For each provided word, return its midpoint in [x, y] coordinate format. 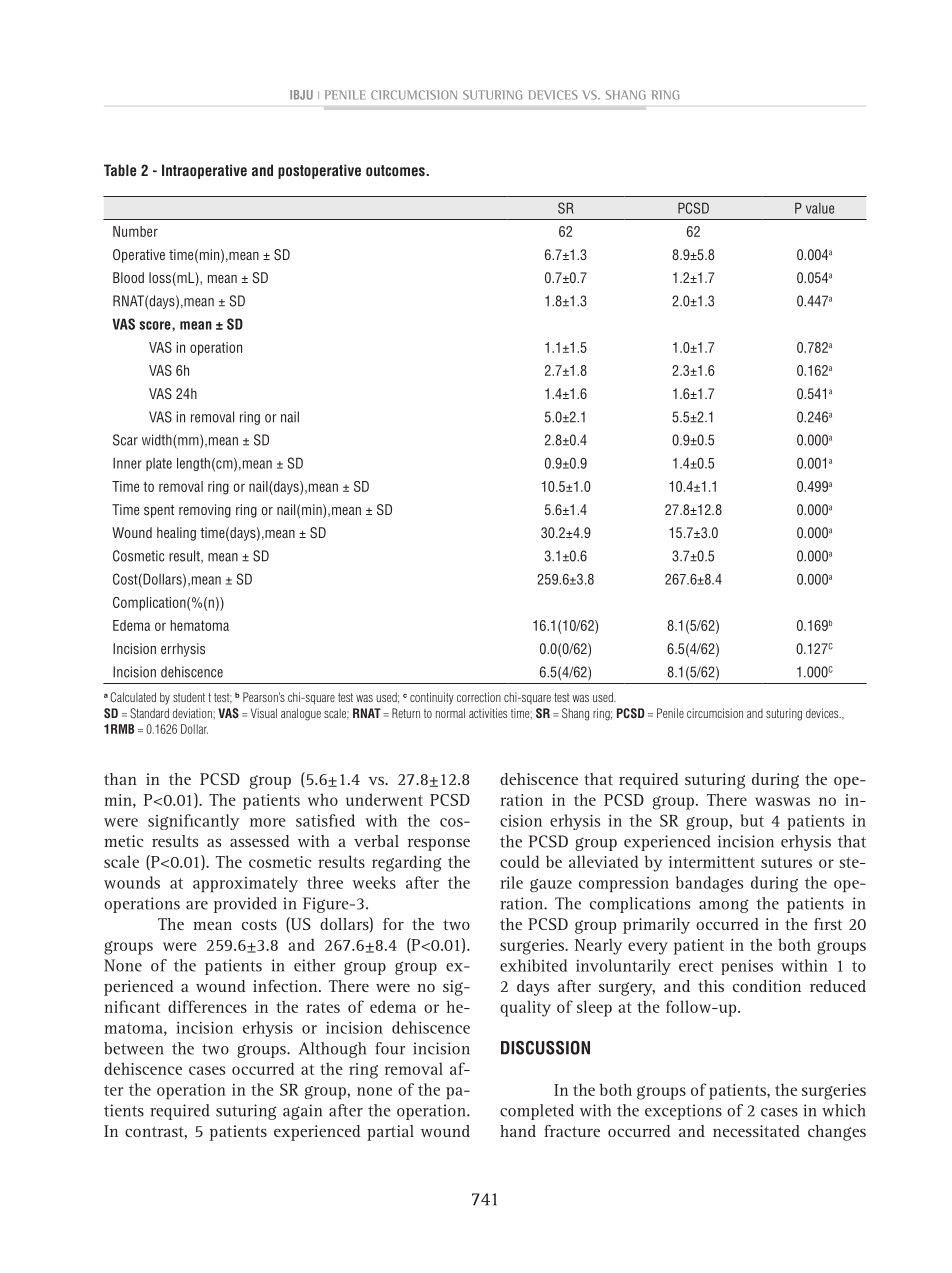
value [820, 208]
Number [135, 231]
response [439, 845]
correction [479, 697]
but [752, 820]
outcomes [395, 170]
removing [205, 511]
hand [518, 1131]
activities [488, 713]
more [268, 822]
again [302, 1112]
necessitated [756, 1131]
